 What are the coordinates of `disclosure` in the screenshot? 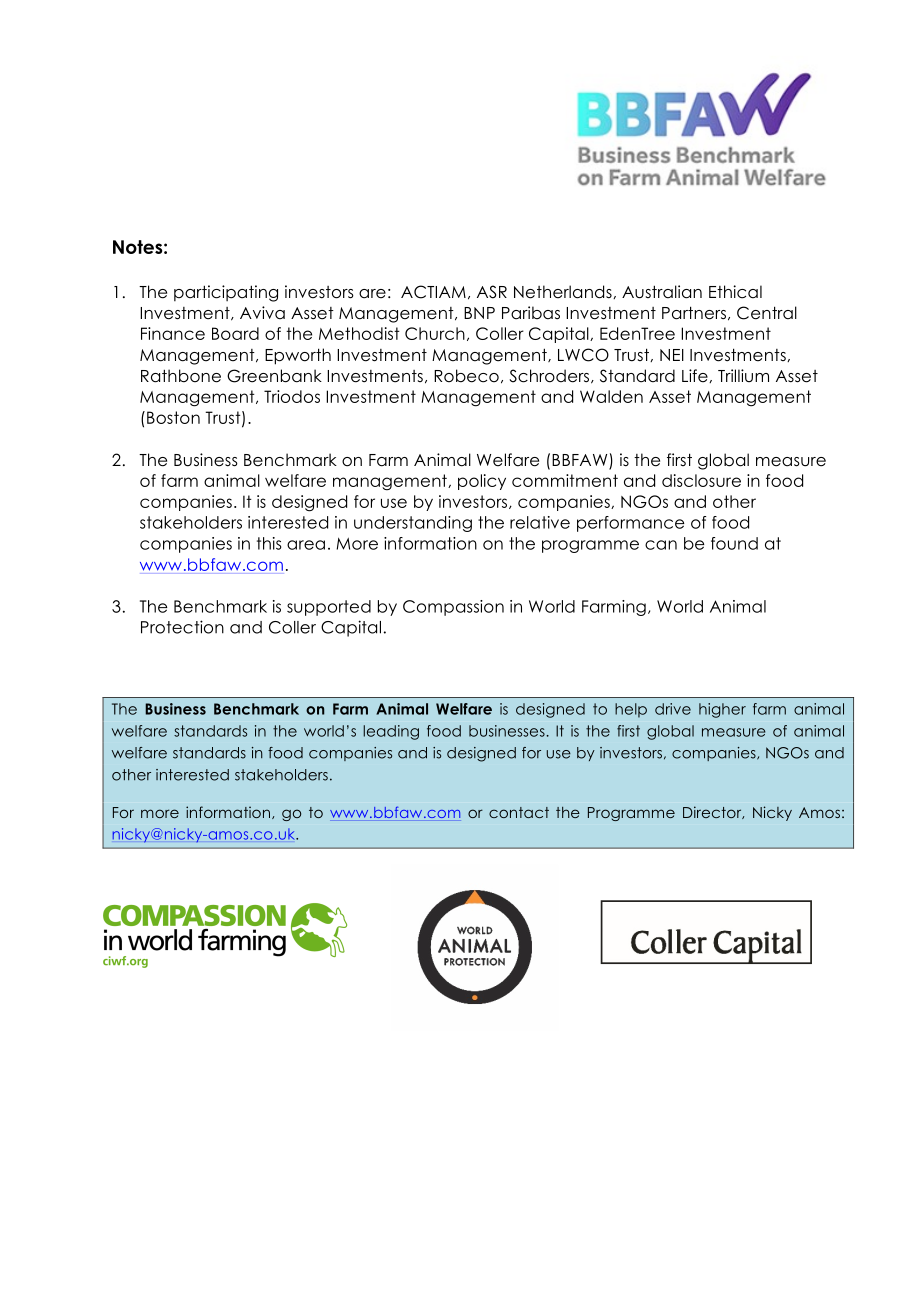 It's located at (701, 480).
